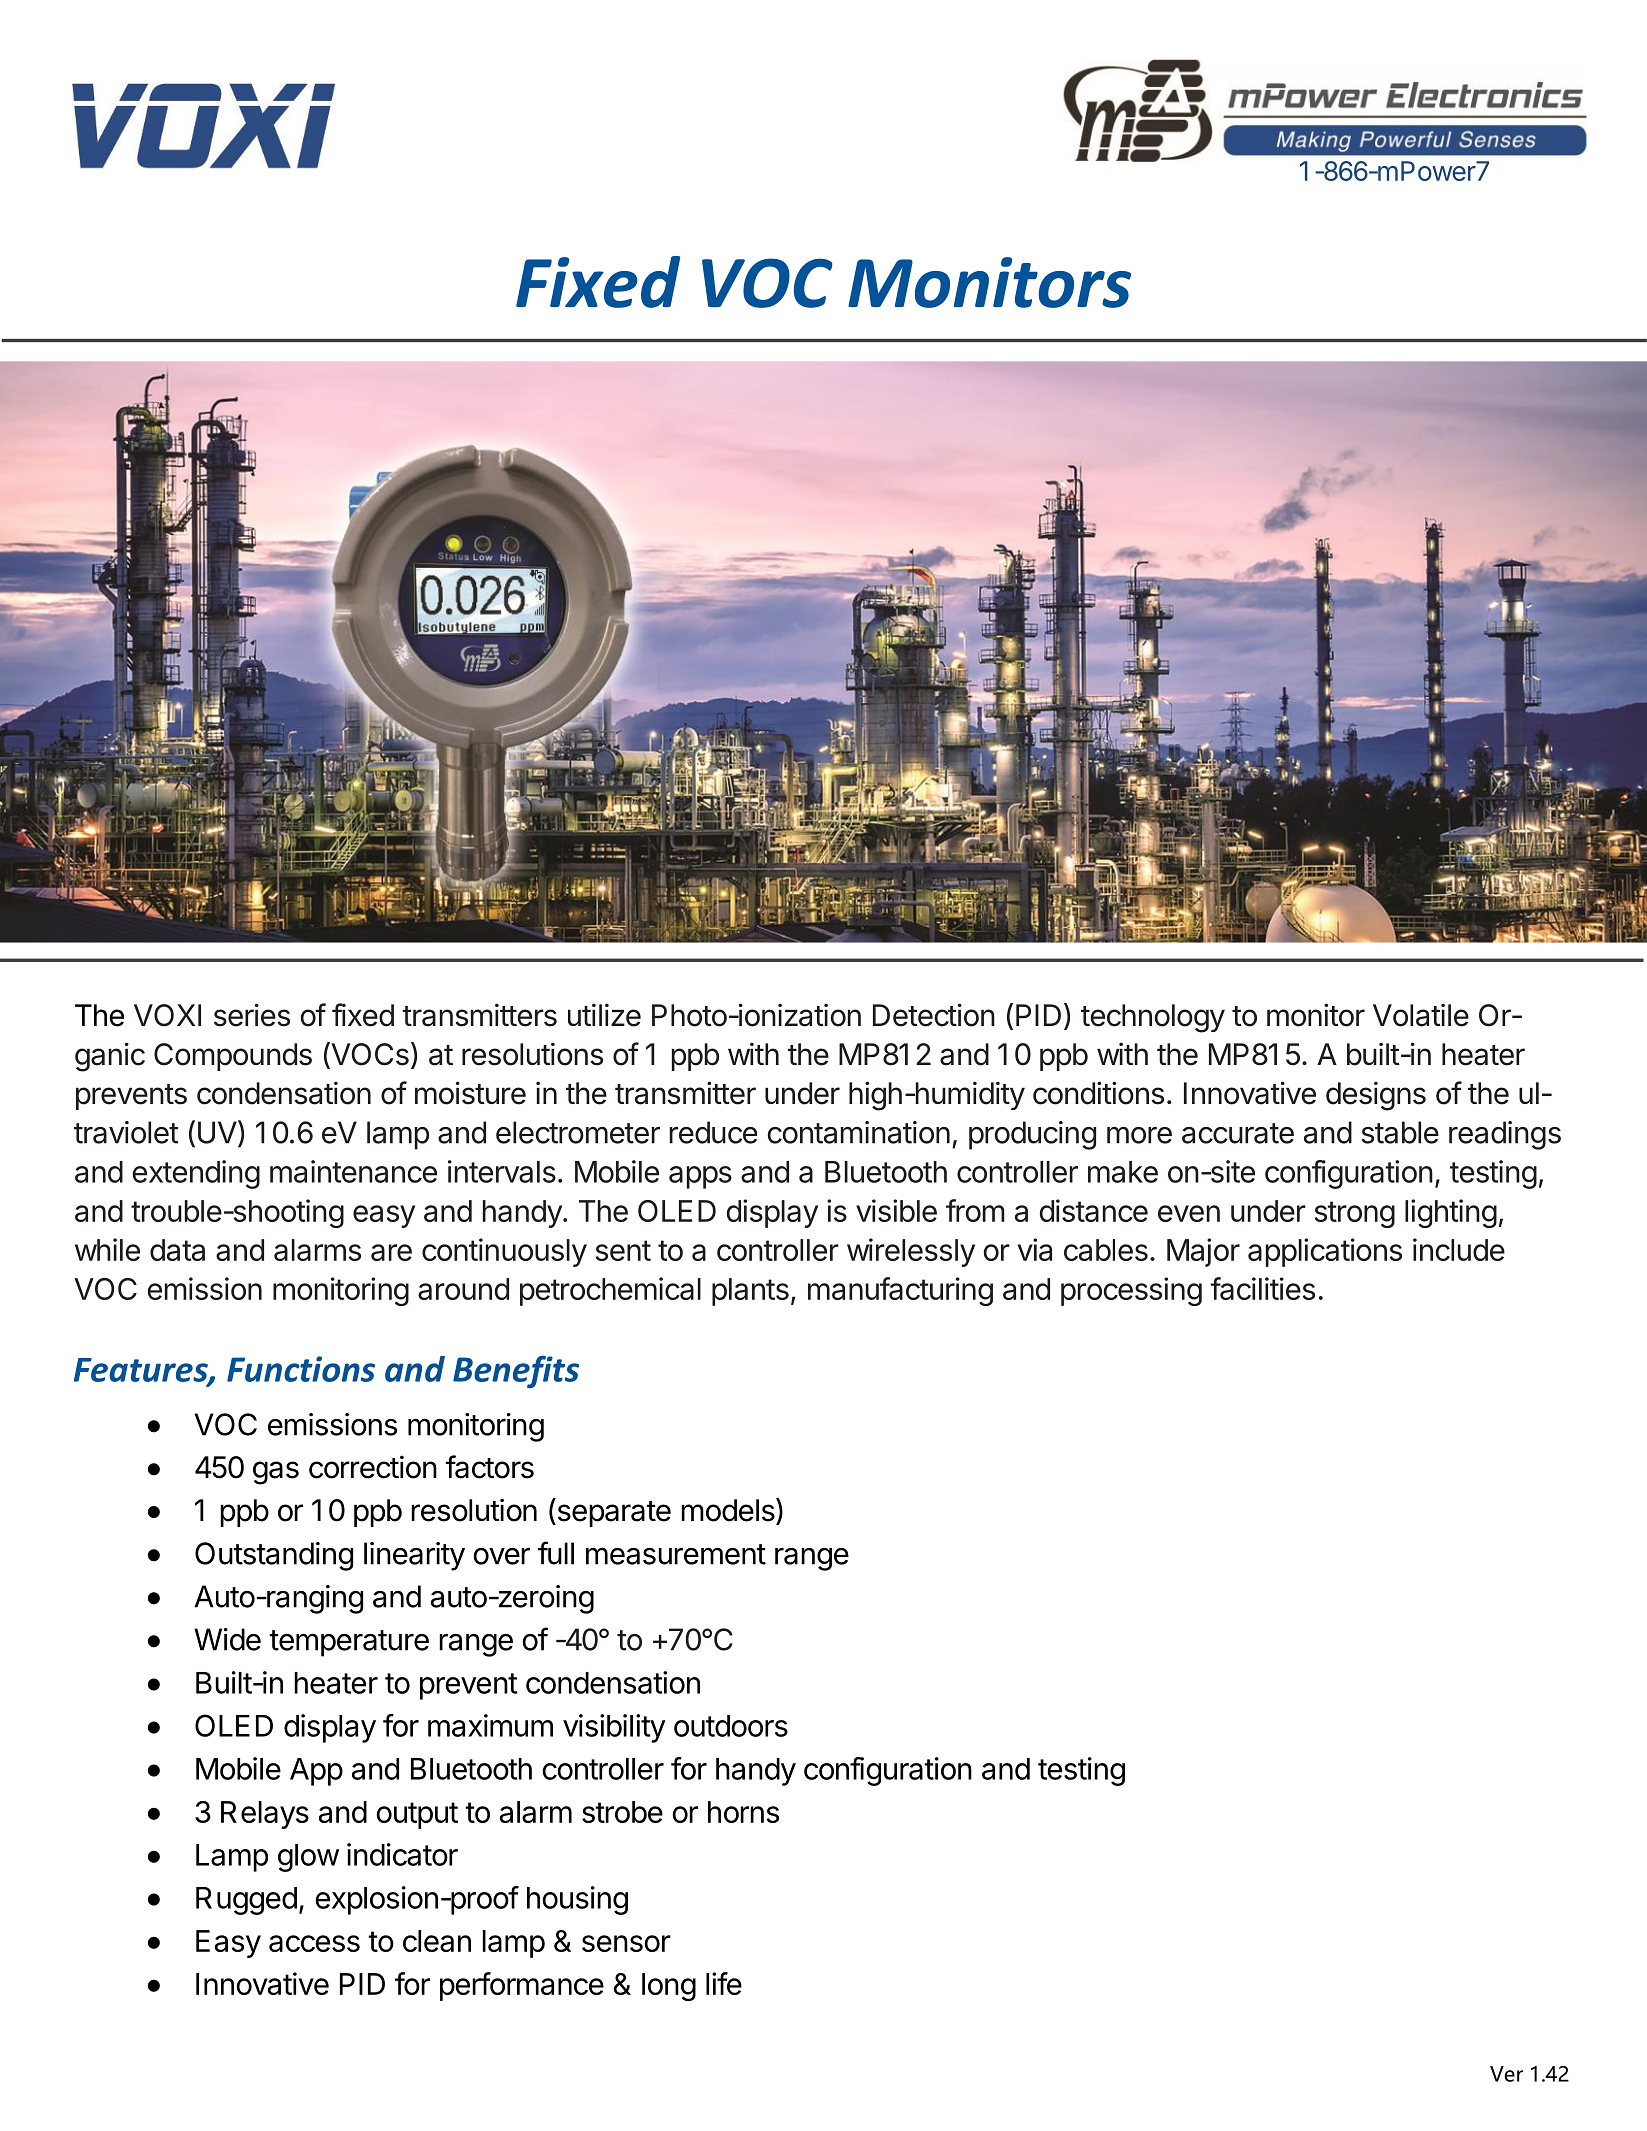 The height and width of the screenshot is (2131, 1647). Describe the element at coordinates (1263, 1288) in the screenshot. I see `facilities` at that location.
